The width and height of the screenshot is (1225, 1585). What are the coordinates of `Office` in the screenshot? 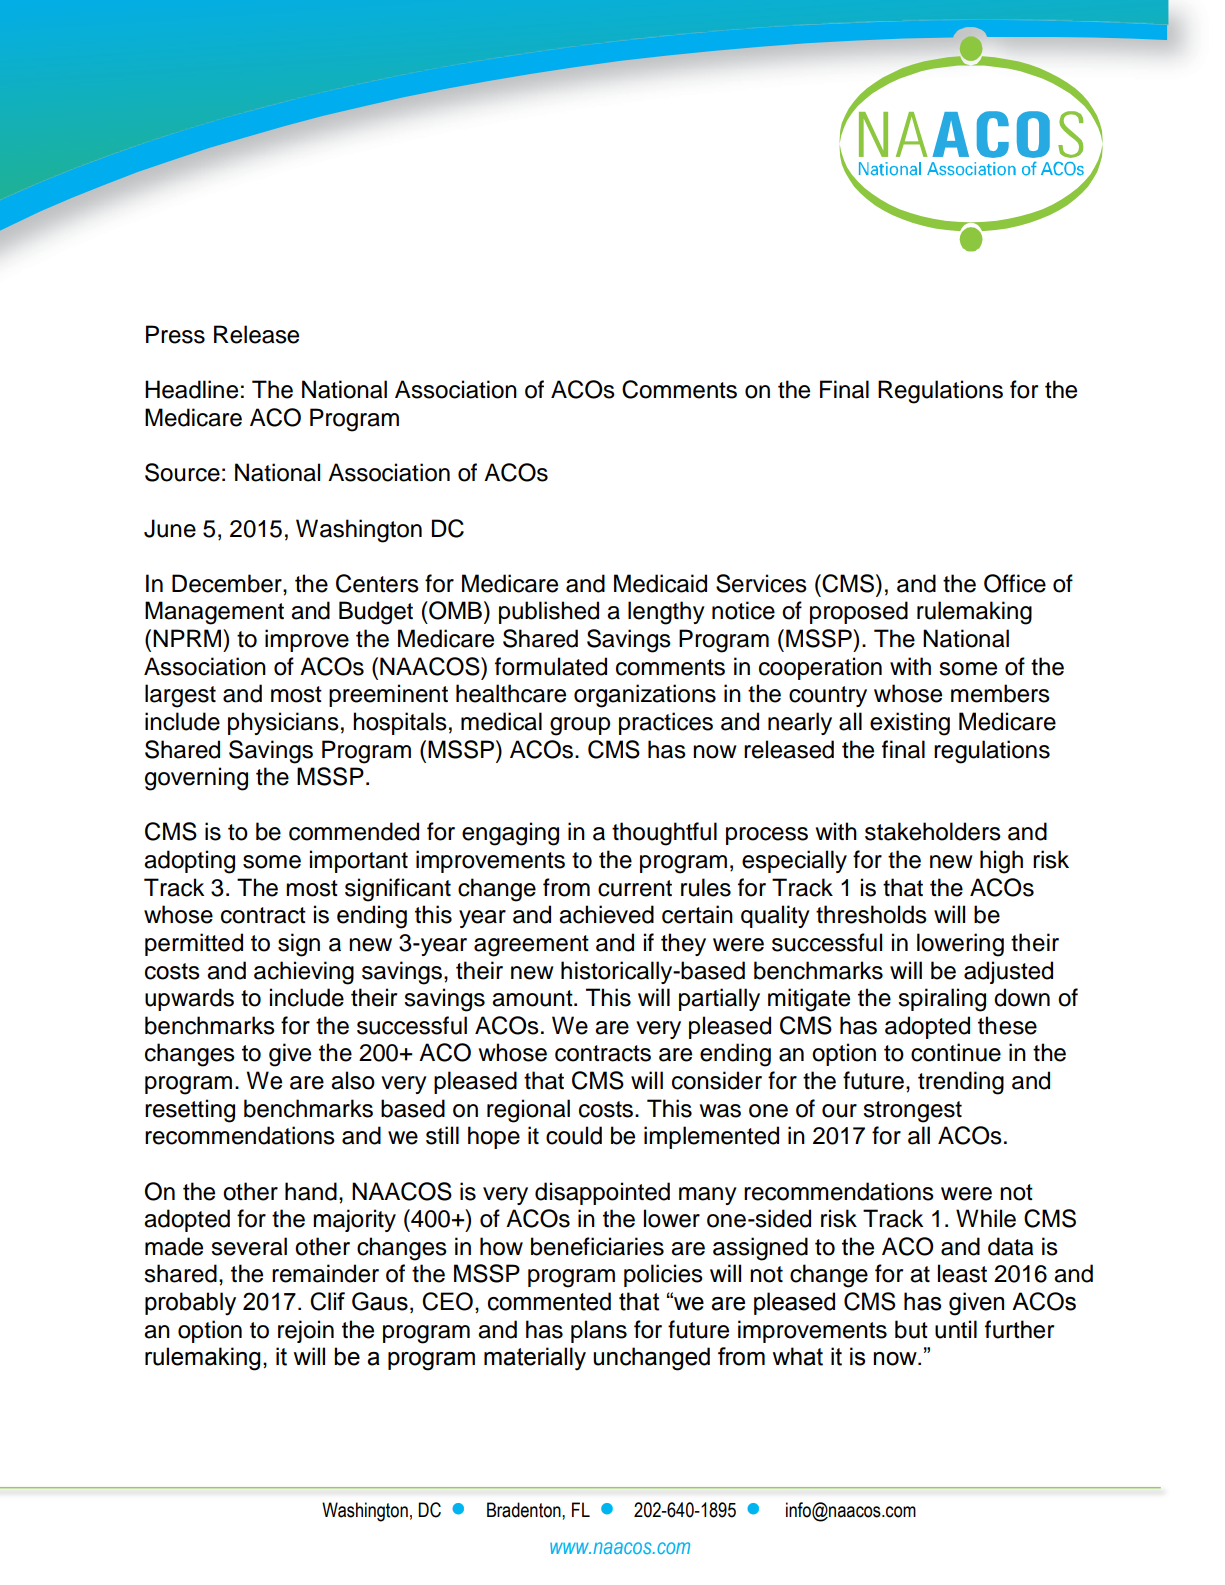 It's located at (1015, 583).
